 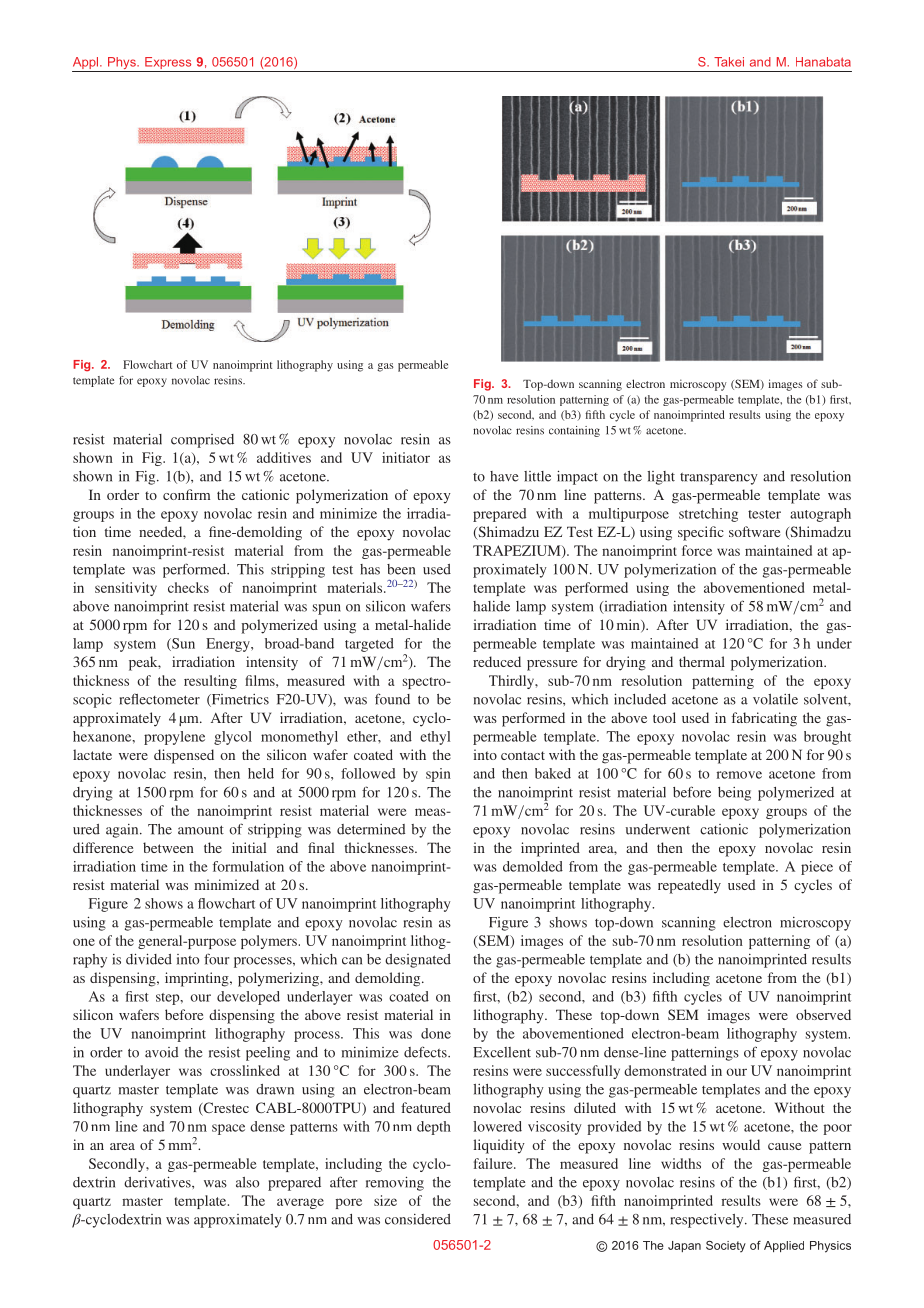 What do you see at coordinates (729, 62) in the screenshot?
I see `Takei` at bounding box center [729, 62].
